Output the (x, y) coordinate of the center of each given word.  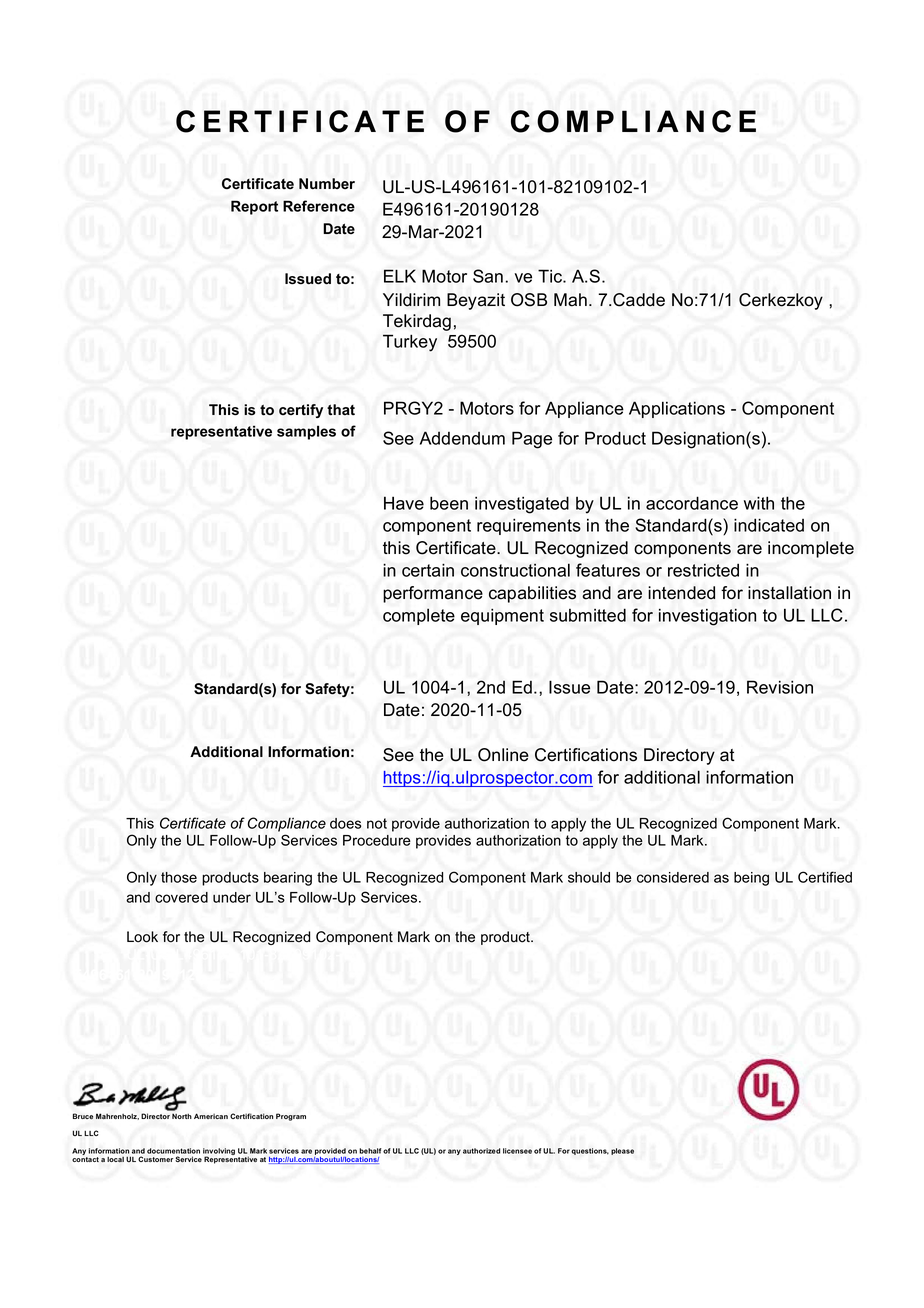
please (622, 1151)
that (341, 410)
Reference (319, 206)
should (589, 877)
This (224, 409)
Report (254, 207)
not (377, 823)
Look (142, 937)
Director (155, 1116)
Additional (226, 752)
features (608, 570)
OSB (529, 300)
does (346, 823)
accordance (692, 503)
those (179, 877)
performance (433, 594)
